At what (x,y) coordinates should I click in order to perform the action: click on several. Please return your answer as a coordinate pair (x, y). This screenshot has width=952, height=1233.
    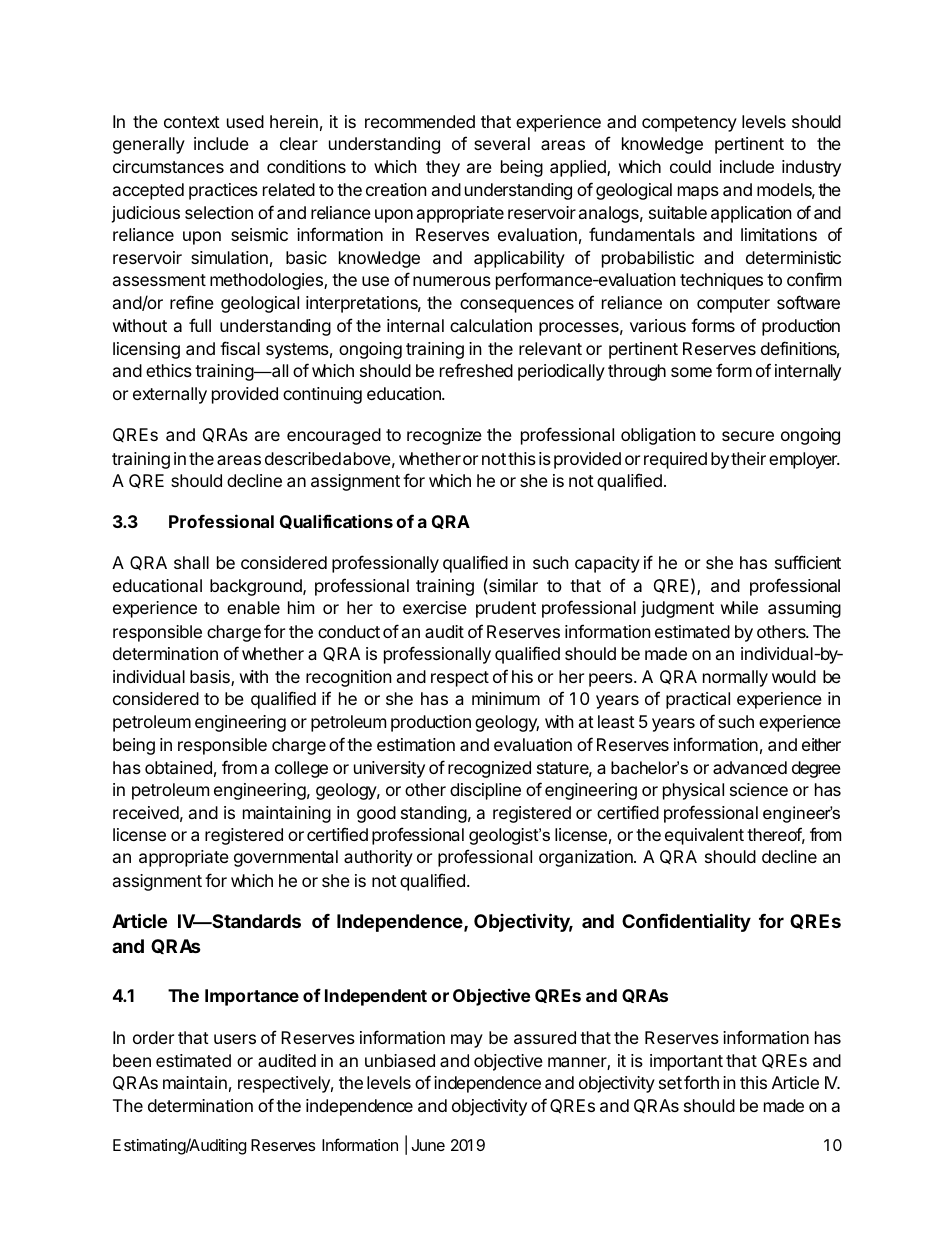
    Looking at the image, I should click on (502, 143).
